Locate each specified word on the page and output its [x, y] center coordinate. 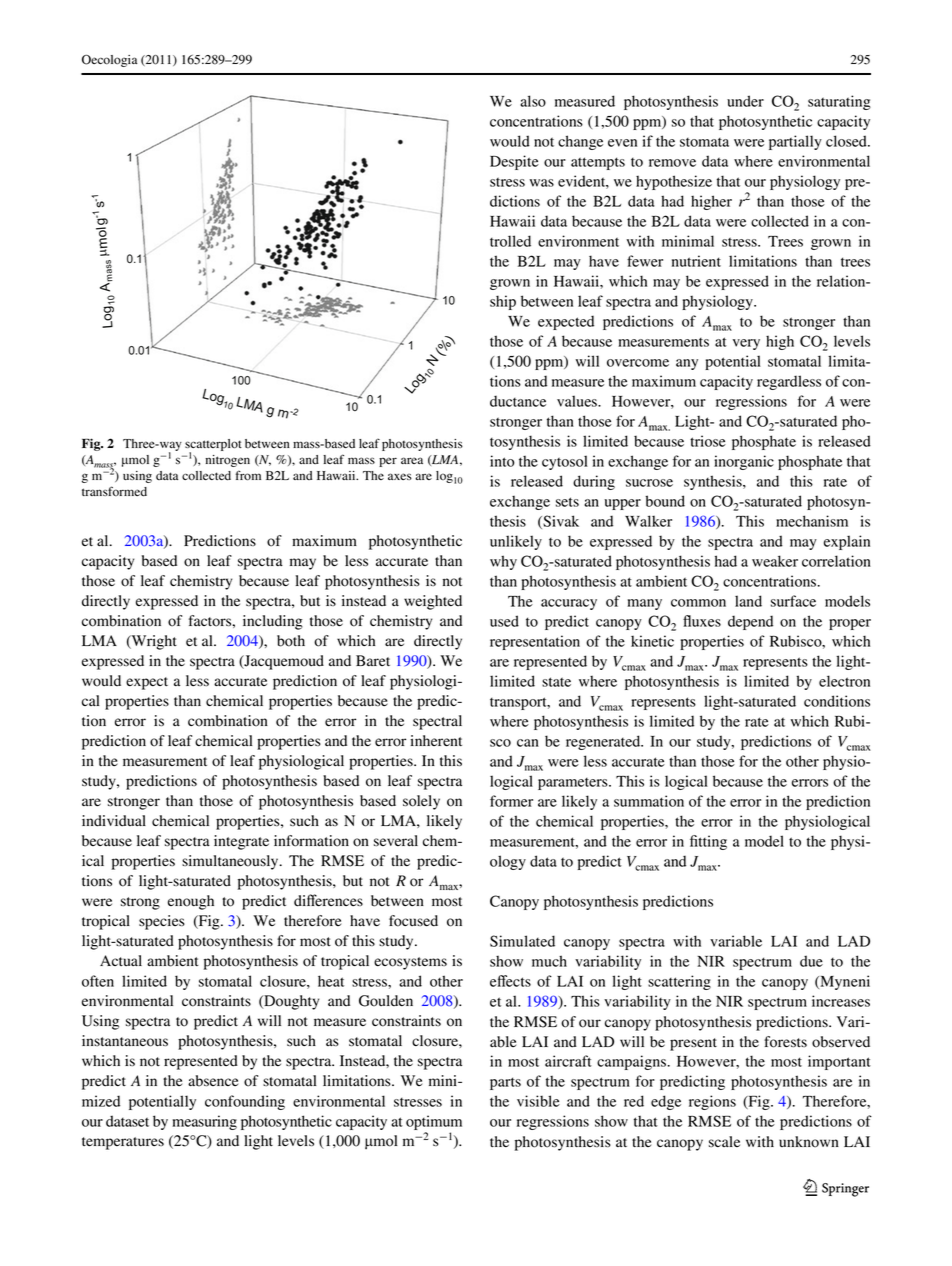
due [811, 961]
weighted [433, 602]
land [748, 601]
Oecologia [109, 61]
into [502, 461]
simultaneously [231, 862]
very [746, 344]
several [396, 840]
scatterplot [213, 446]
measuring [204, 1122]
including [273, 622]
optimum [434, 1122]
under [745, 101]
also [533, 101]
